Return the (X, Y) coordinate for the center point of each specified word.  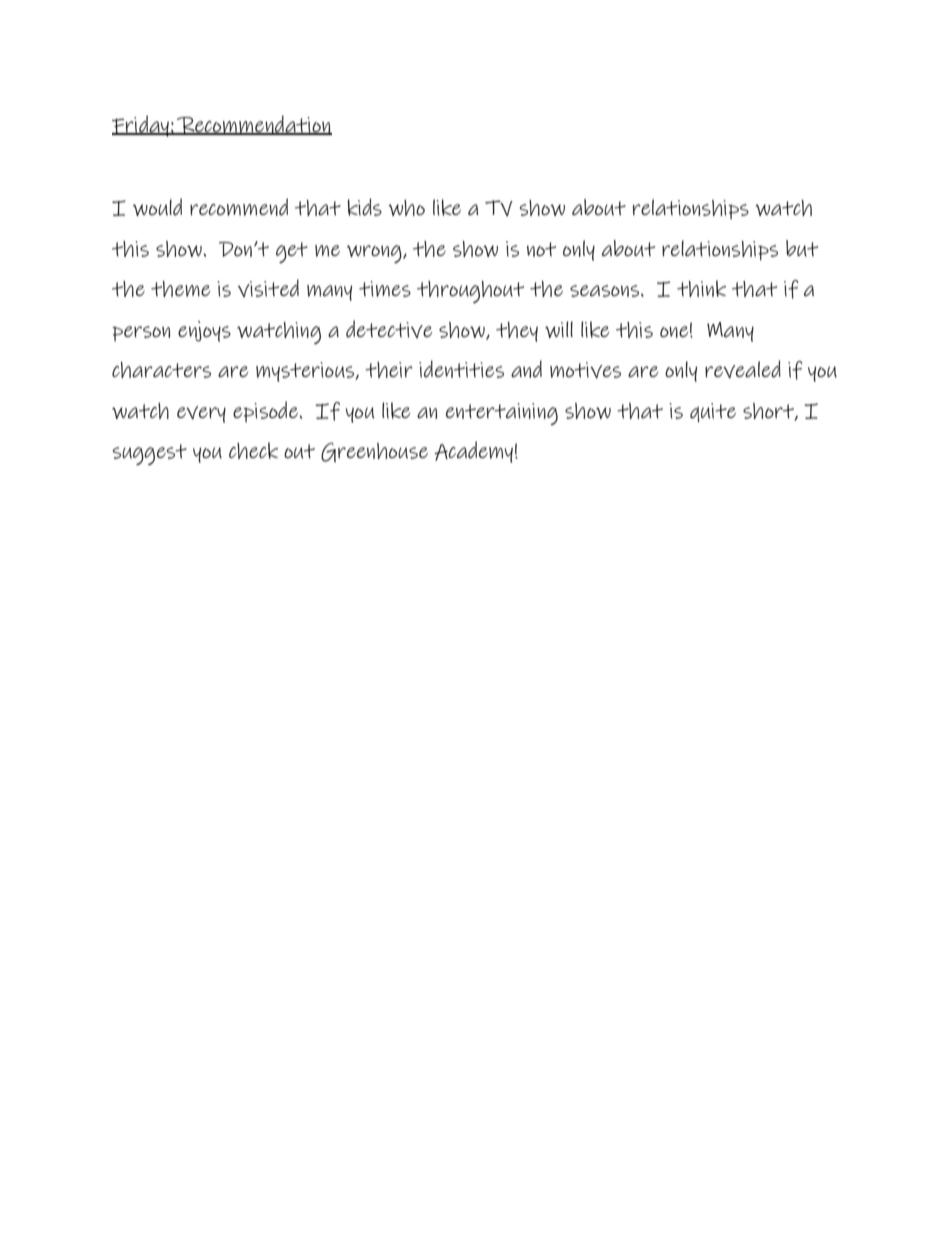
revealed (743, 369)
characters (161, 370)
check (253, 450)
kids (365, 207)
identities (461, 369)
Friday (141, 126)
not (541, 249)
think (701, 288)
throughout (470, 292)
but (802, 248)
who (406, 208)
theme (180, 289)
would (157, 207)
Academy (473, 452)
